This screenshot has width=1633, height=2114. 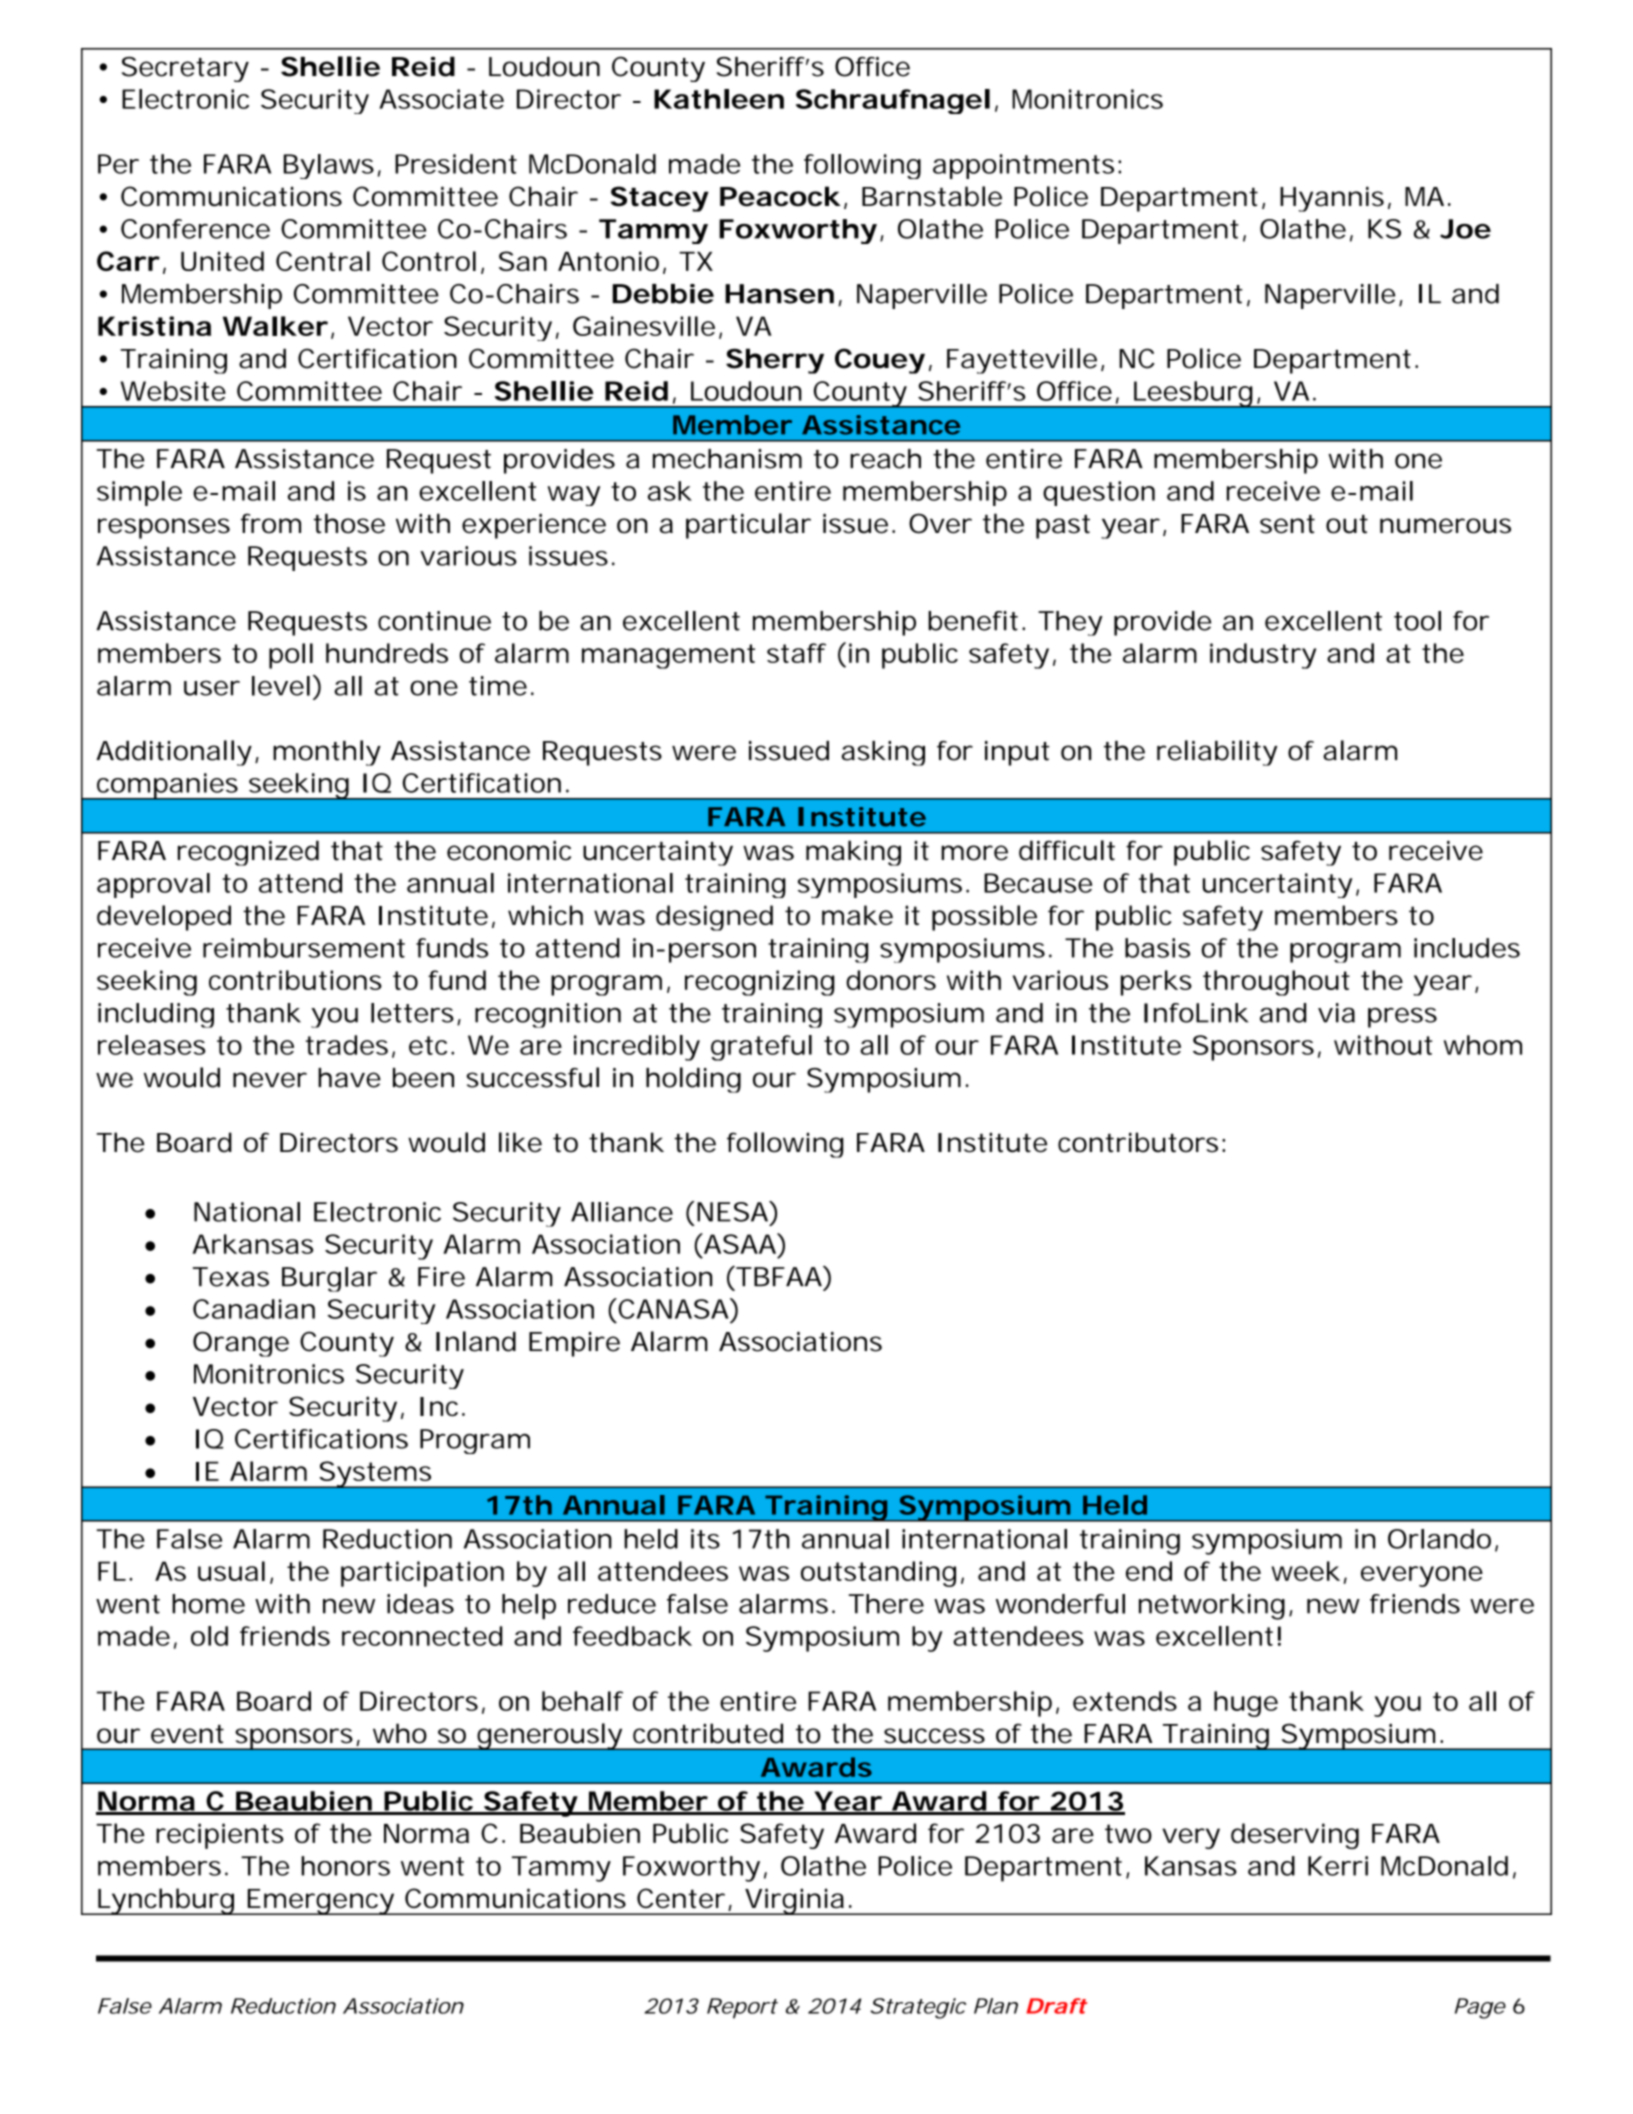 What do you see at coordinates (1439, 1539) in the screenshot?
I see `Orlando` at bounding box center [1439, 1539].
